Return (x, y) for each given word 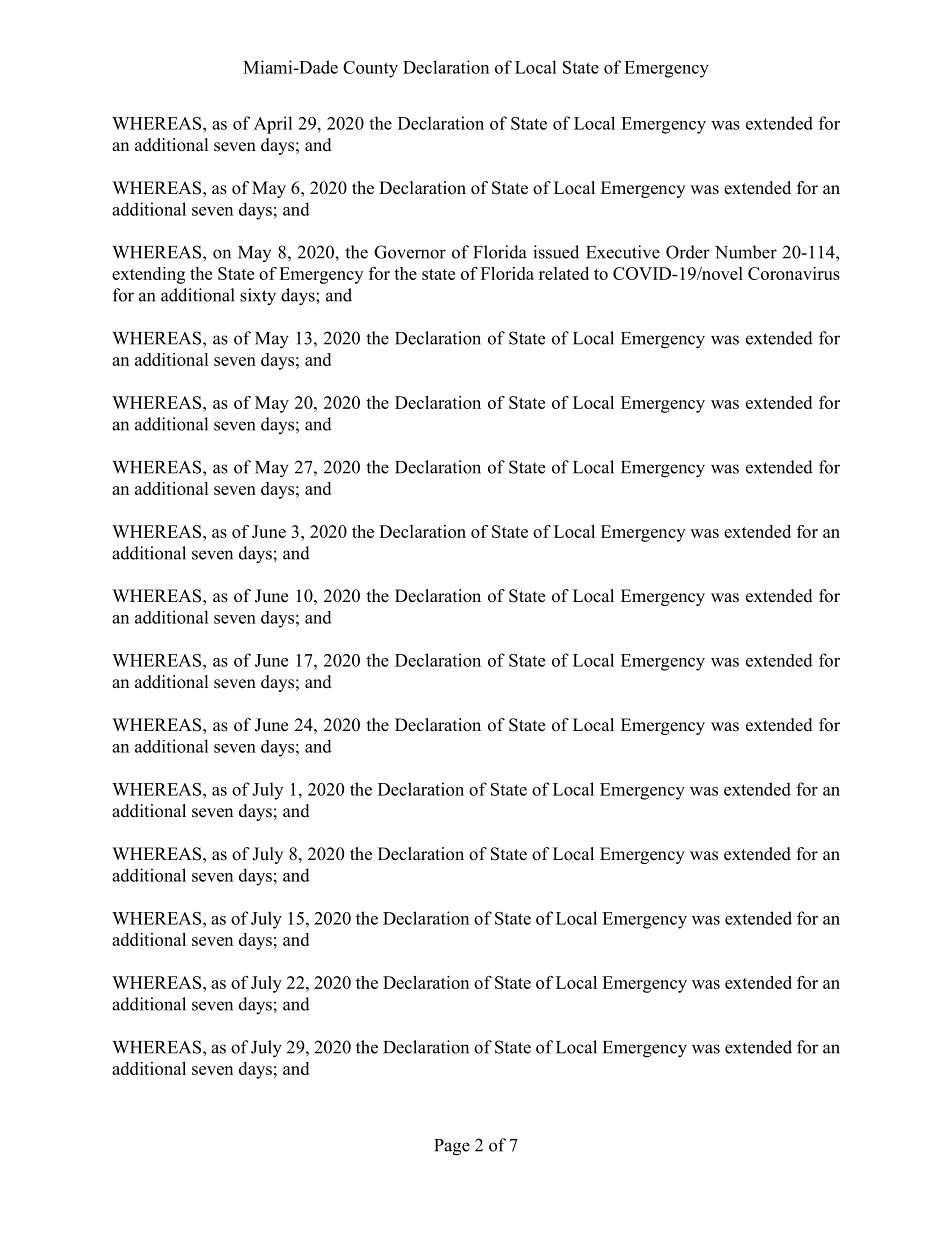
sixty (258, 297)
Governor (410, 252)
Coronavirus (794, 273)
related (564, 273)
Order (688, 252)
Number (746, 252)
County (370, 69)
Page (452, 1147)
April (273, 125)
